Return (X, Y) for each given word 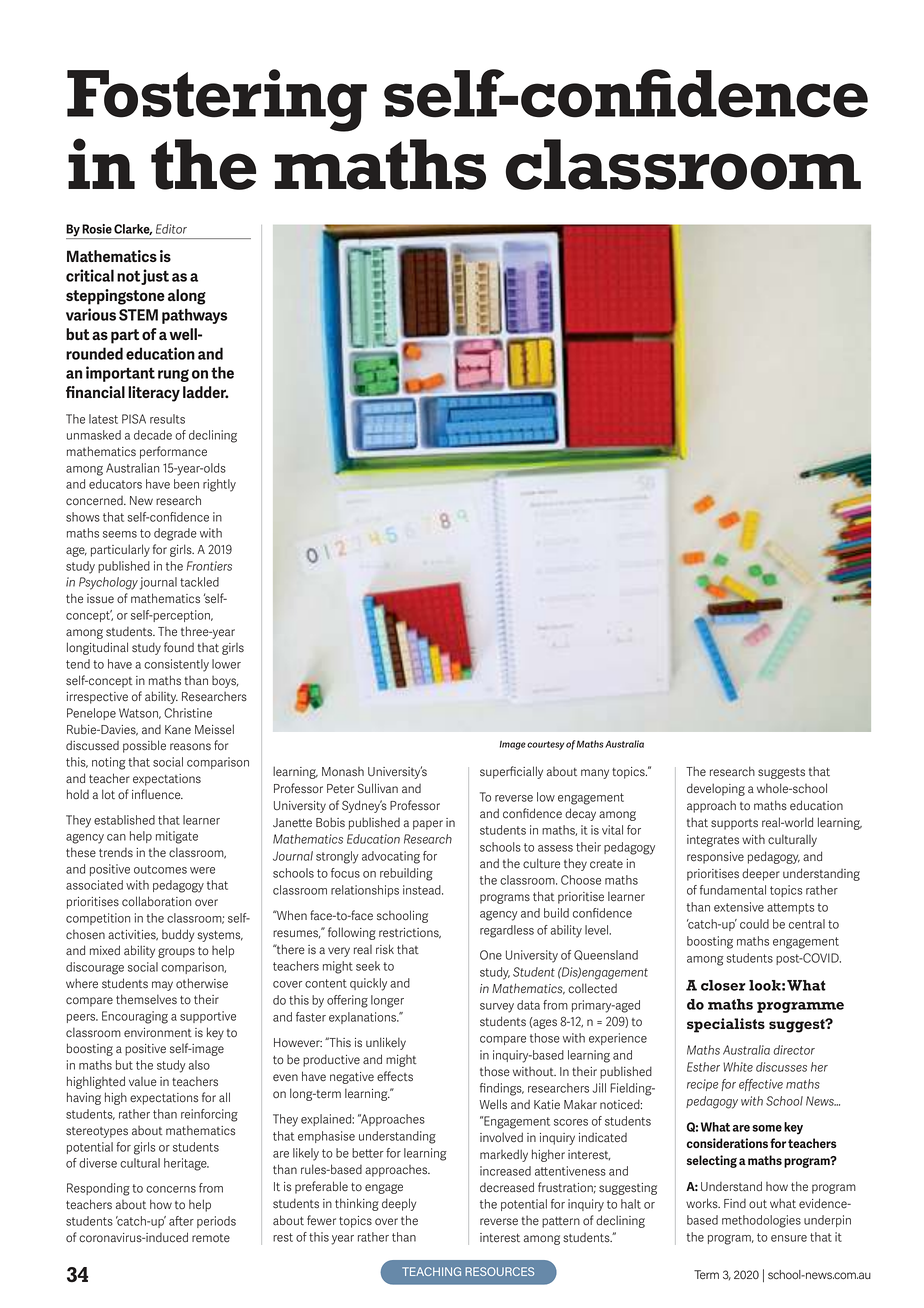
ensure (789, 1238)
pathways (194, 316)
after (181, 1221)
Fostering (217, 100)
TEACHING (431, 1271)
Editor (171, 229)
